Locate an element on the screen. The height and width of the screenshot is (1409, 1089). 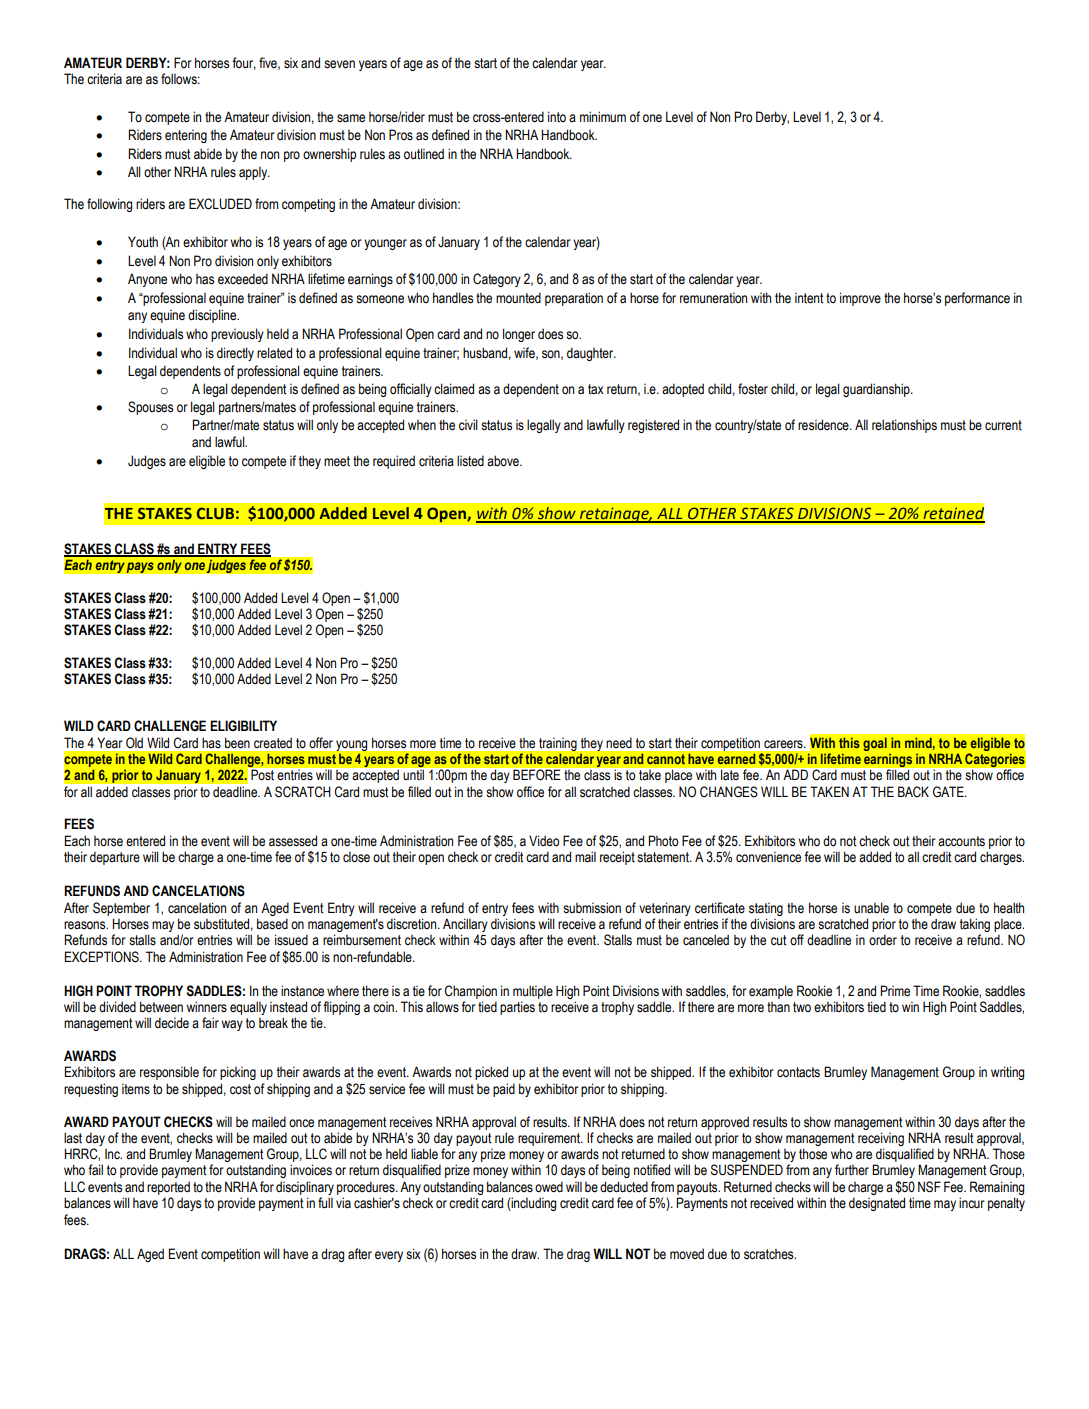
entering is located at coordinates (186, 136).
